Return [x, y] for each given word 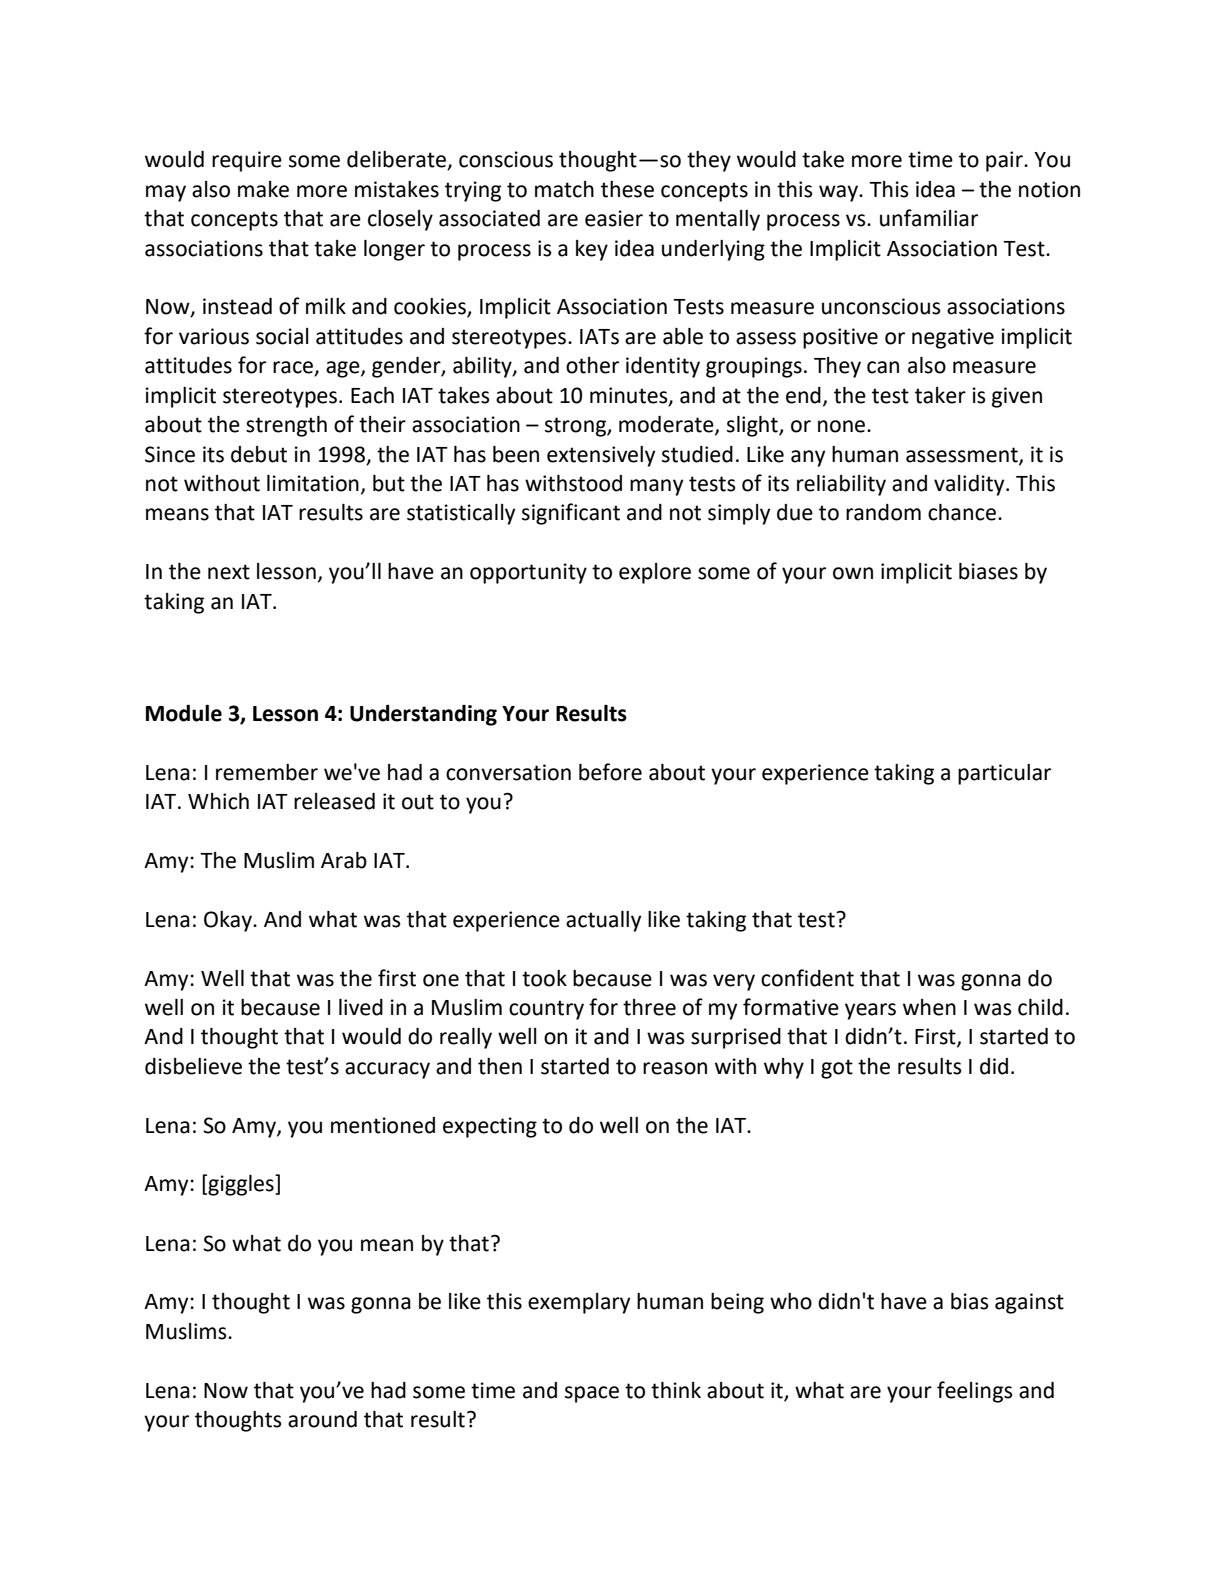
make [263, 189]
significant [571, 514]
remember [267, 772]
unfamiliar [929, 218]
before [610, 772]
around [322, 1419]
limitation [313, 483]
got [837, 1069]
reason [675, 1068]
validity [970, 485]
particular [1004, 774]
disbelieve [193, 1066]
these [627, 189]
